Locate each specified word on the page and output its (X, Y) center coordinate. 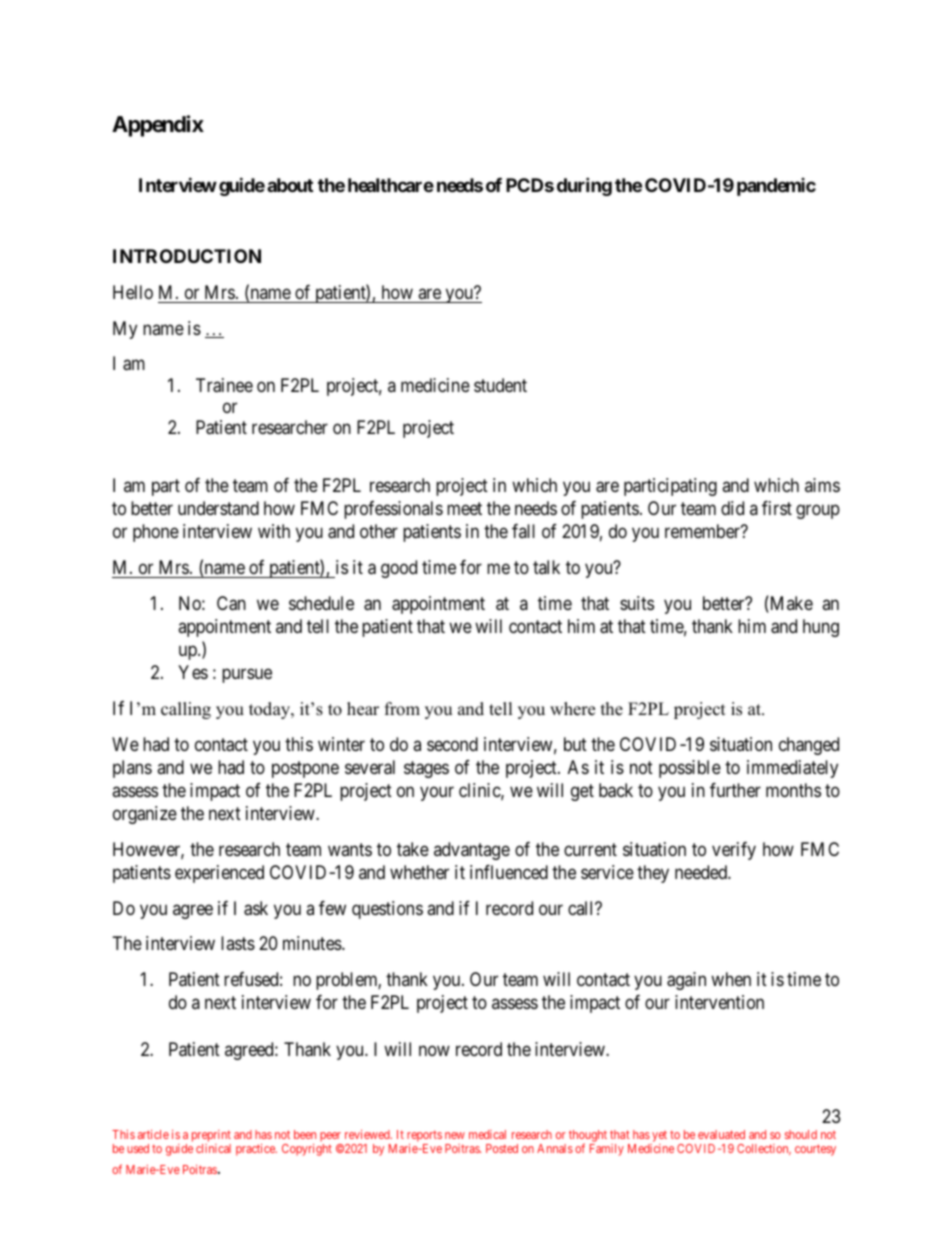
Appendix (158, 126)
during (584, 186)
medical (487, 1134)
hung (821, 628)
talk (546, 567)
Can (231, 603)
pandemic (776, 187)
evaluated (721, 1134)
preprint (211, 1137)
